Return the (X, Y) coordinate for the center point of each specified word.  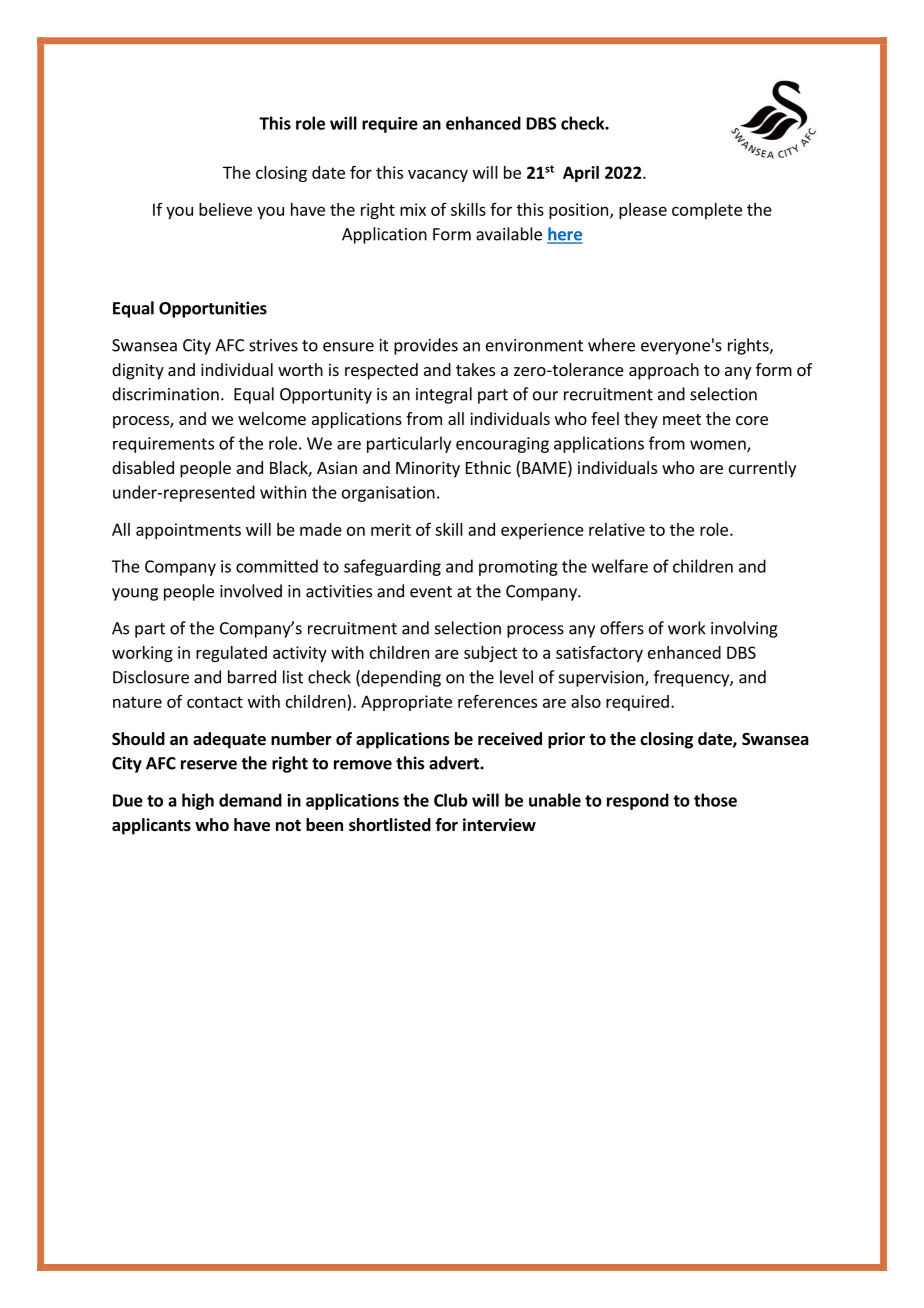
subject (491, 654)
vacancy (438, 175)
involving (744, 629)
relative (617, 529)
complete (707, 211)
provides (426, 346)
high (198, 801)
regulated (231, 654)
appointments (188, 531)
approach (664, 371)
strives (273, 345)
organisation (388, 494)
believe (225, 209)
